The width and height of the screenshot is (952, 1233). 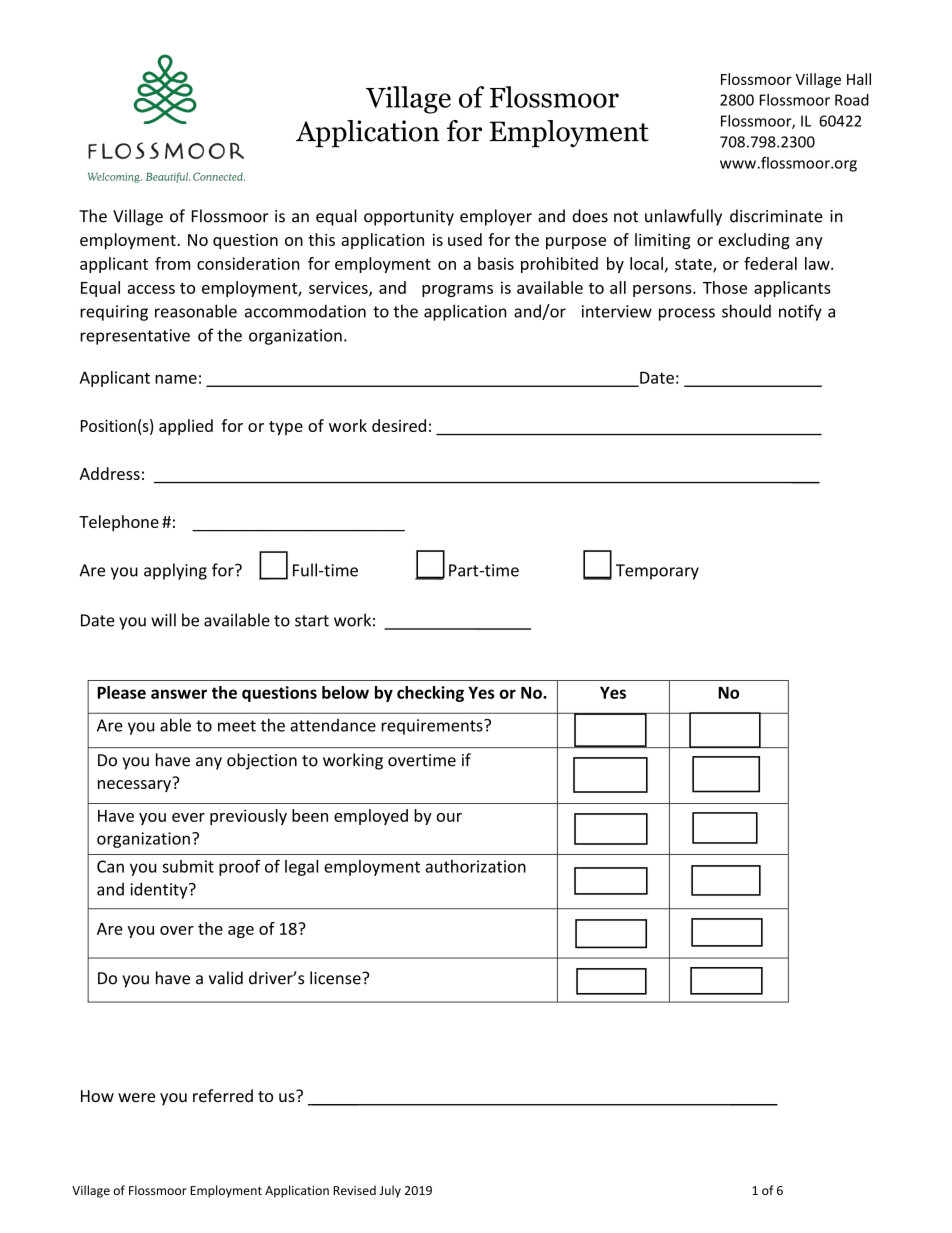 I want to click on from, so click(x=172, y=263).
